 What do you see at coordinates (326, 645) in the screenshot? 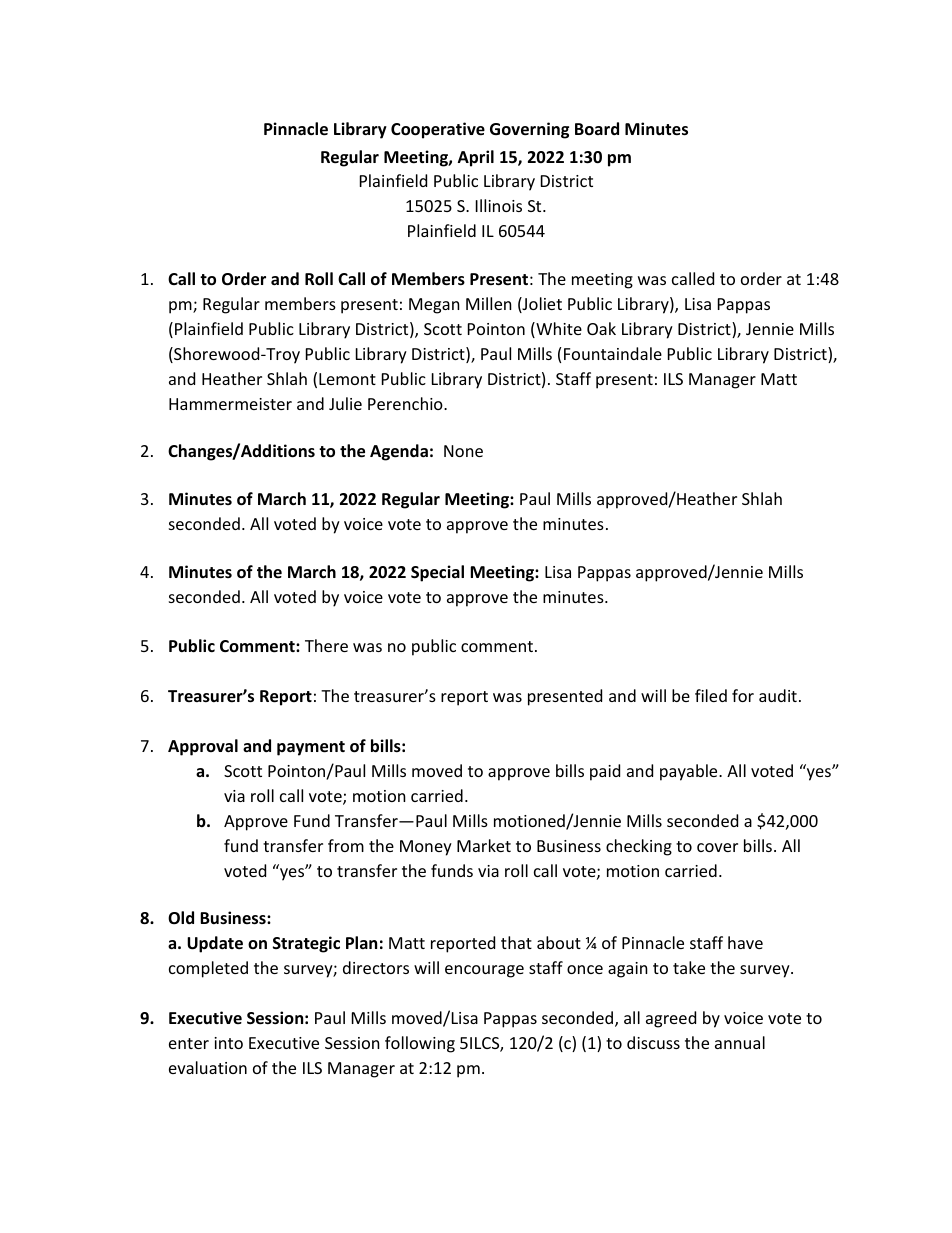
I see `There` at bounding box center [326, 645].
